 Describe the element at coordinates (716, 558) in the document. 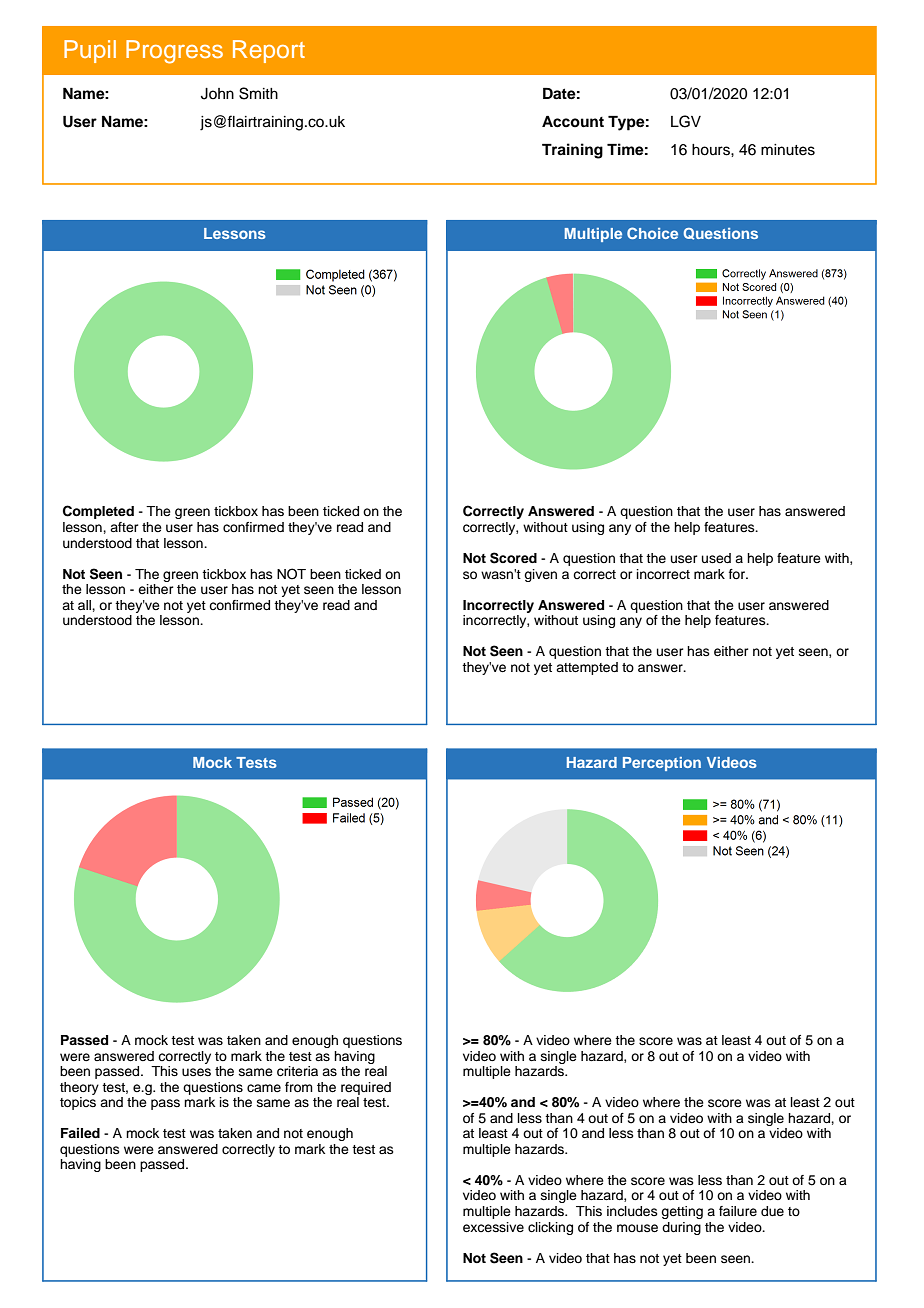

I see `used` at that location.
